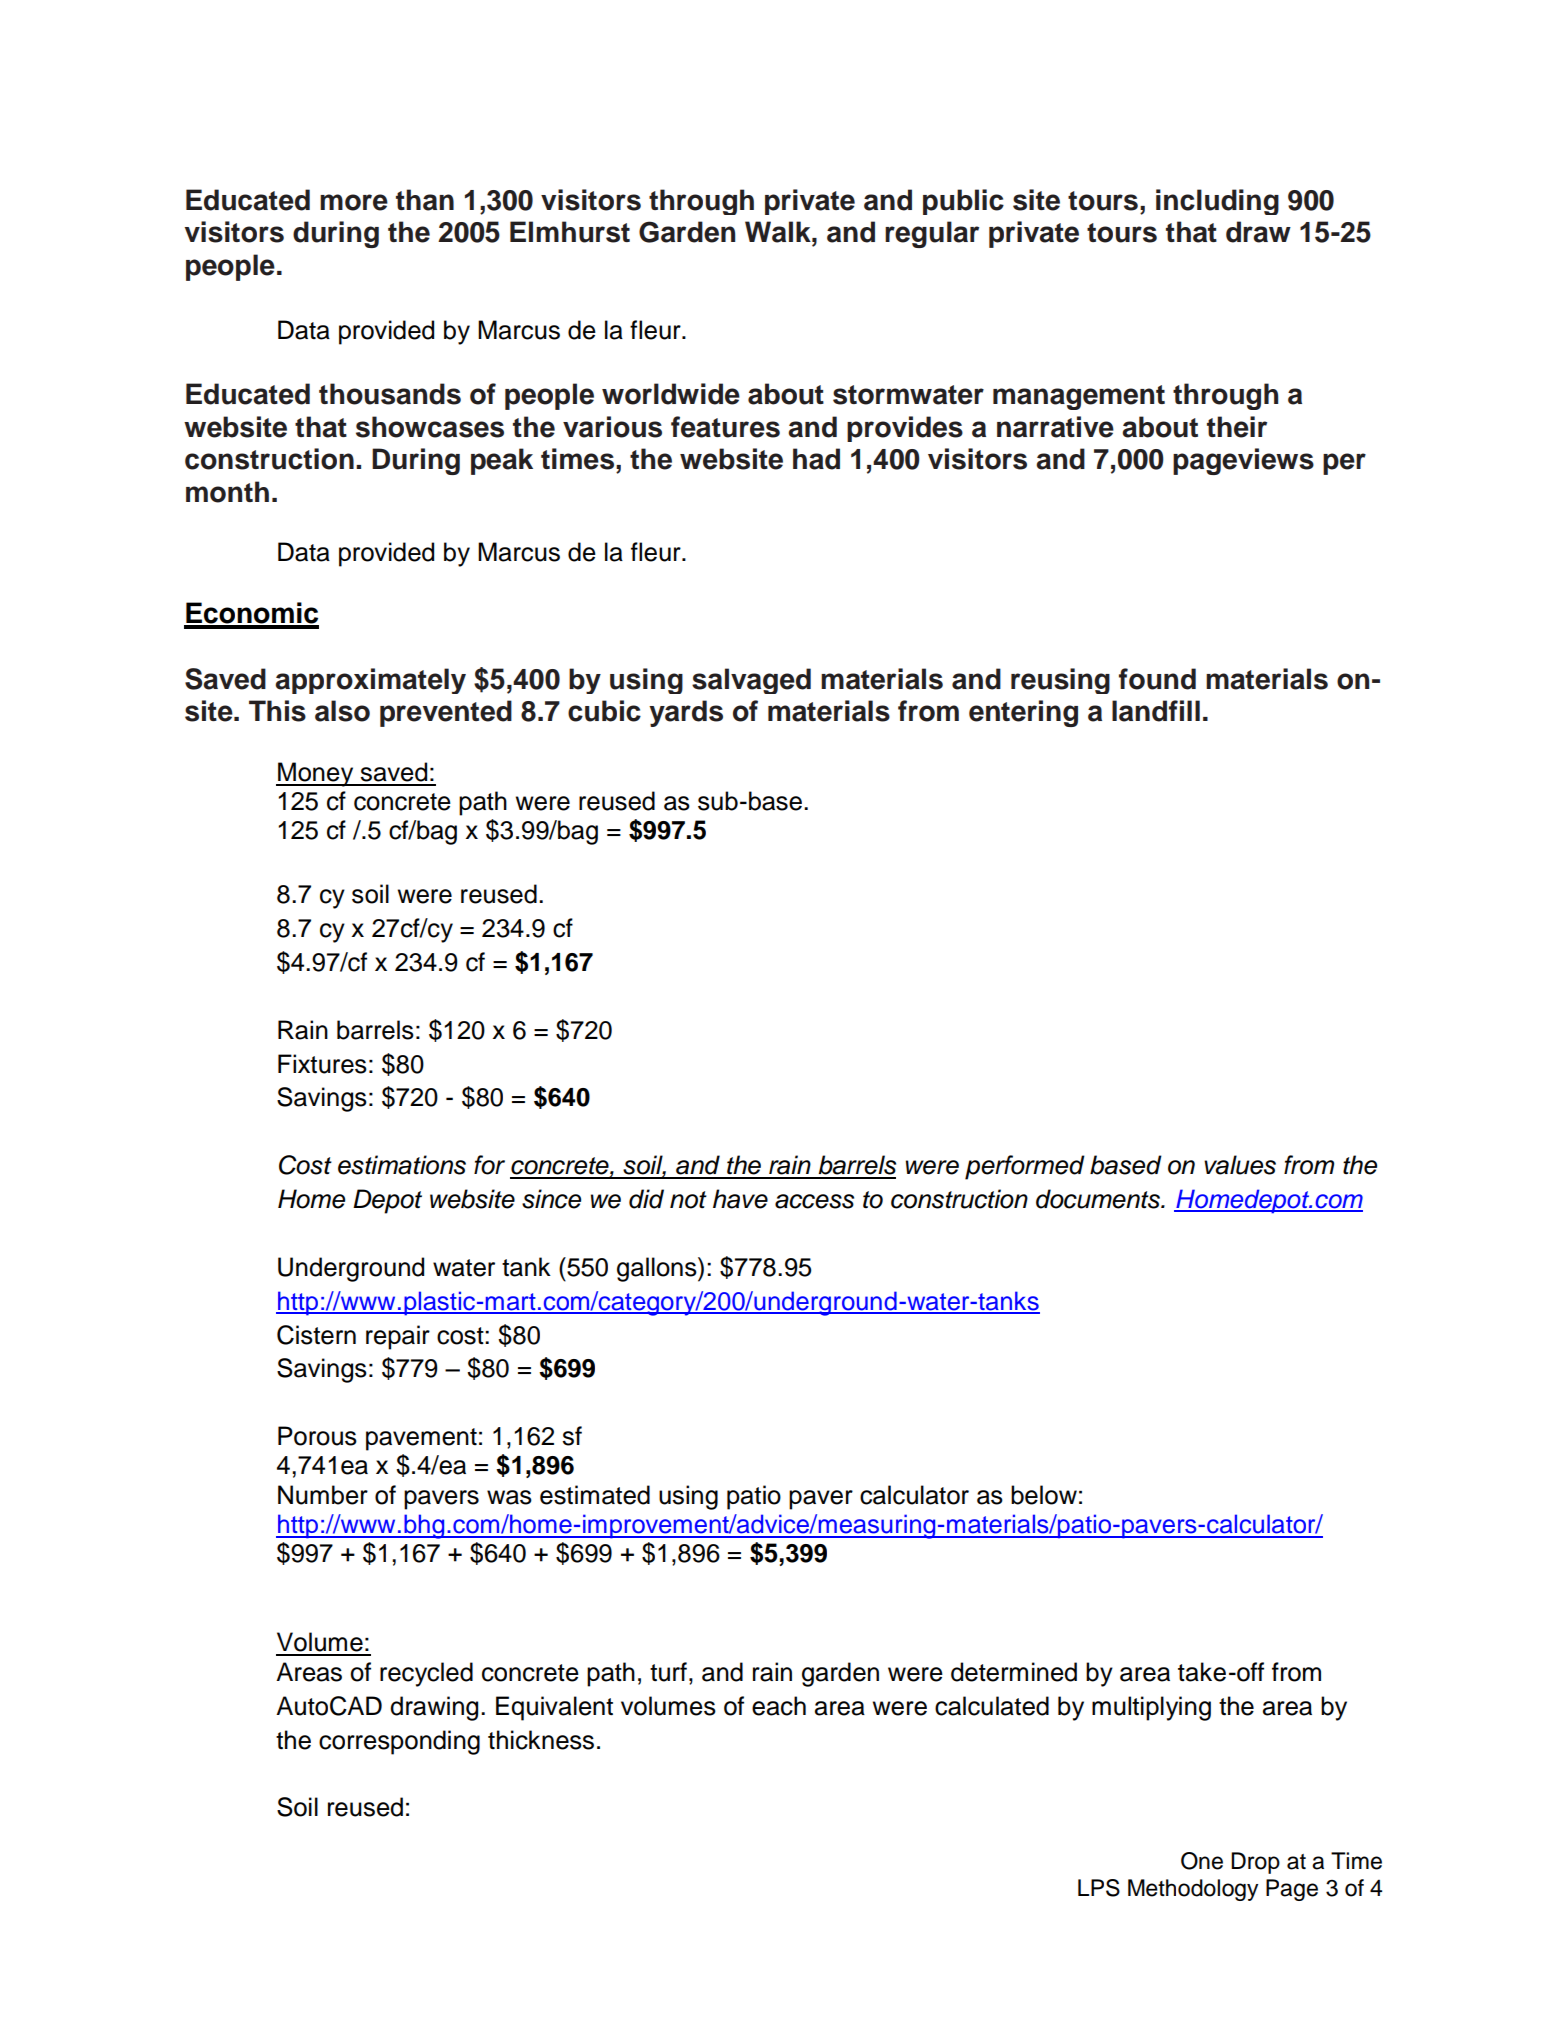 The height and width of the page is (2028, 1567). What do you see at coordinates (1217, 202) in the page?
I see `including` at bounding box center [1217, 202].
